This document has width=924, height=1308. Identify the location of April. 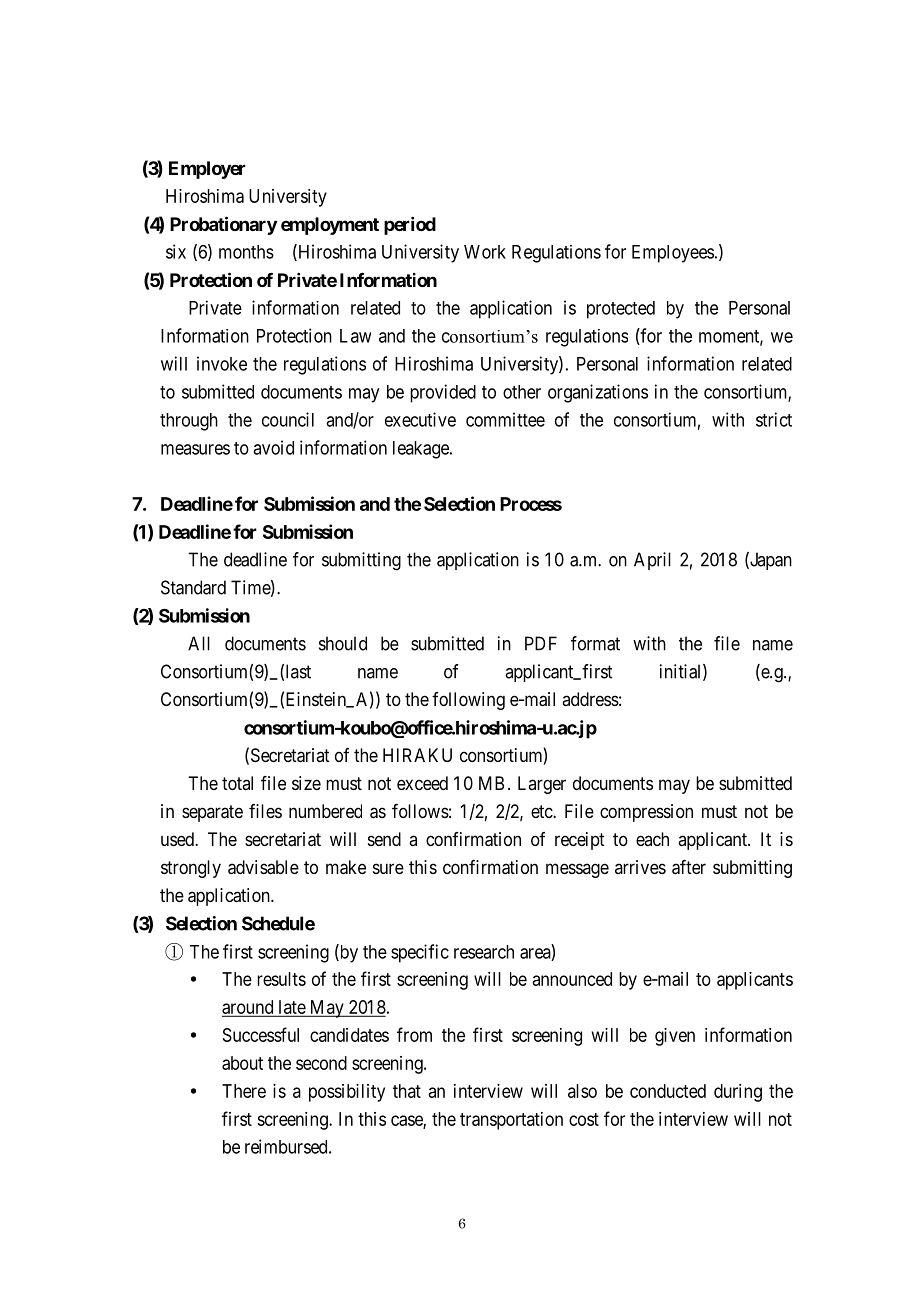
(652, 561).
